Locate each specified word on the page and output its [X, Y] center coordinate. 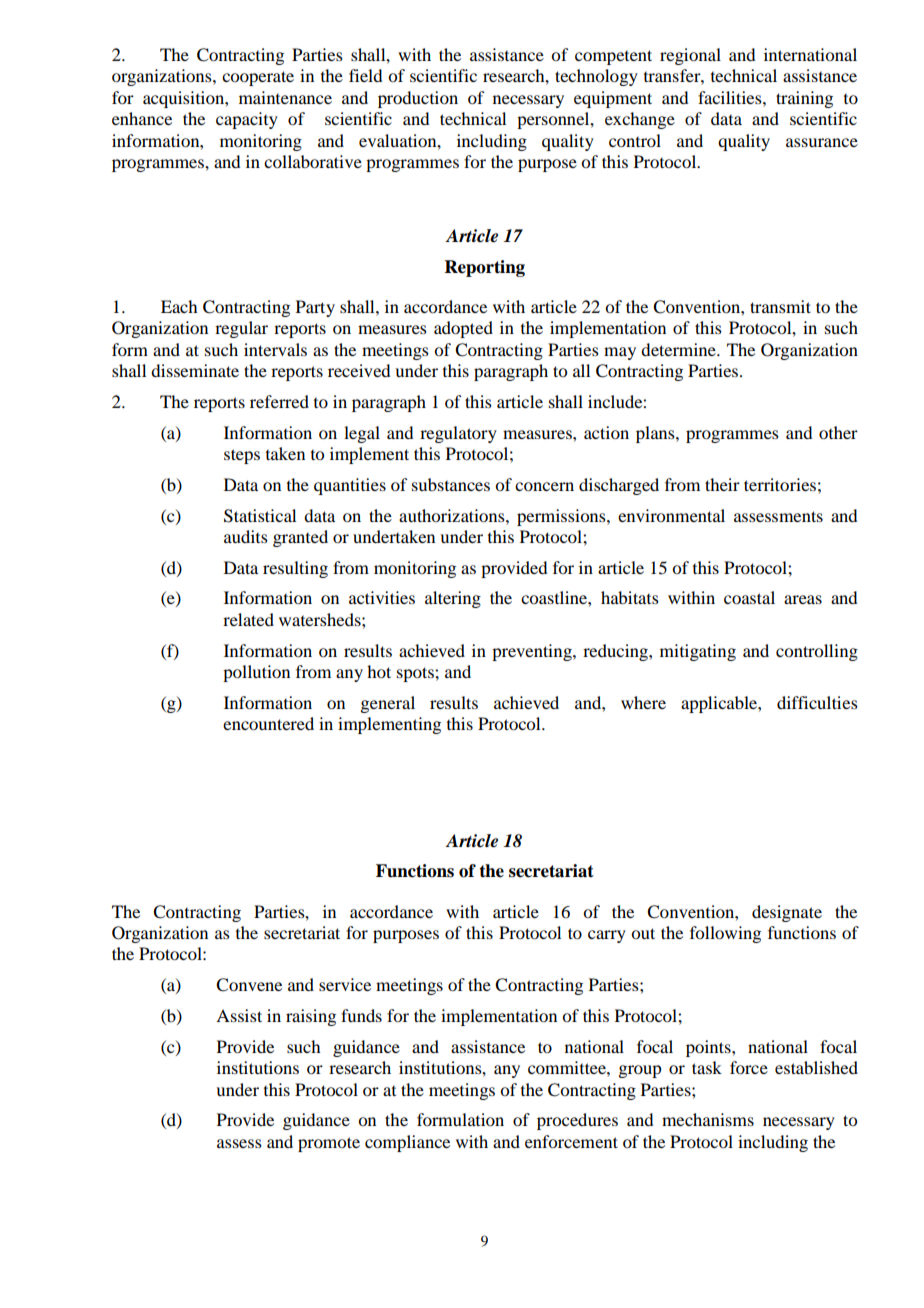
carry [607, 936]
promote [329, 1144]
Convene [249, 985]
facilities [731, 97]
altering [453, 599]
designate [787, 913]
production [418, 99]
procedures [577, 1121]
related [248, 619]
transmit [780, 306]
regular [241, 329]
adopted [463, 329]
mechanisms [708, 1119]
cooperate [258, 78]
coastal [749, 597]
